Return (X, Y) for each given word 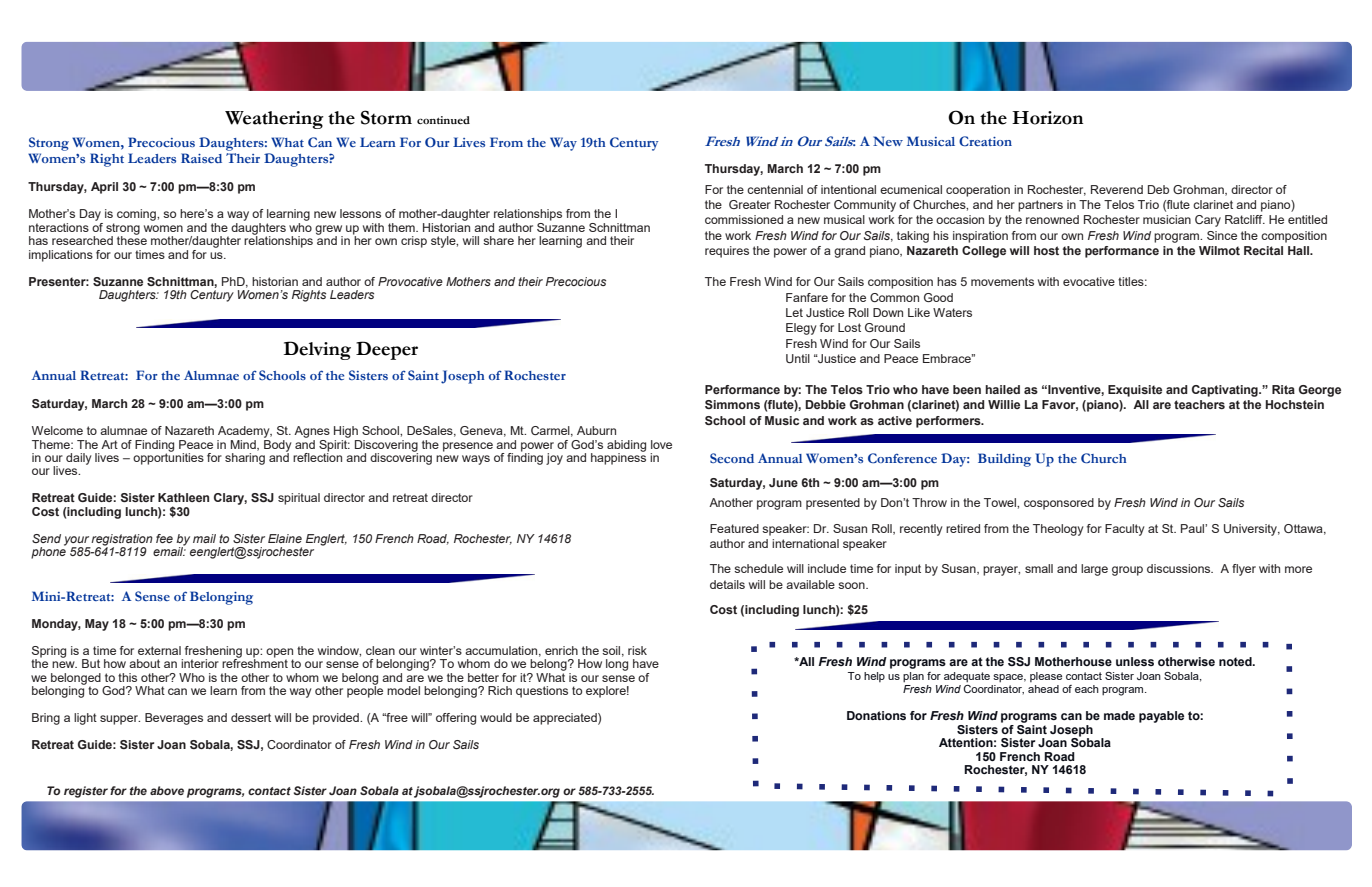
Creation (985, 141)
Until (798, 358)
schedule (758, 568)
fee (164, 538)
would (496, 717)
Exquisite (1135, 391)
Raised (201, 158)
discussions (1180, 568)
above (167, 790)
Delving (317, 350)
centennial (775, 189)
